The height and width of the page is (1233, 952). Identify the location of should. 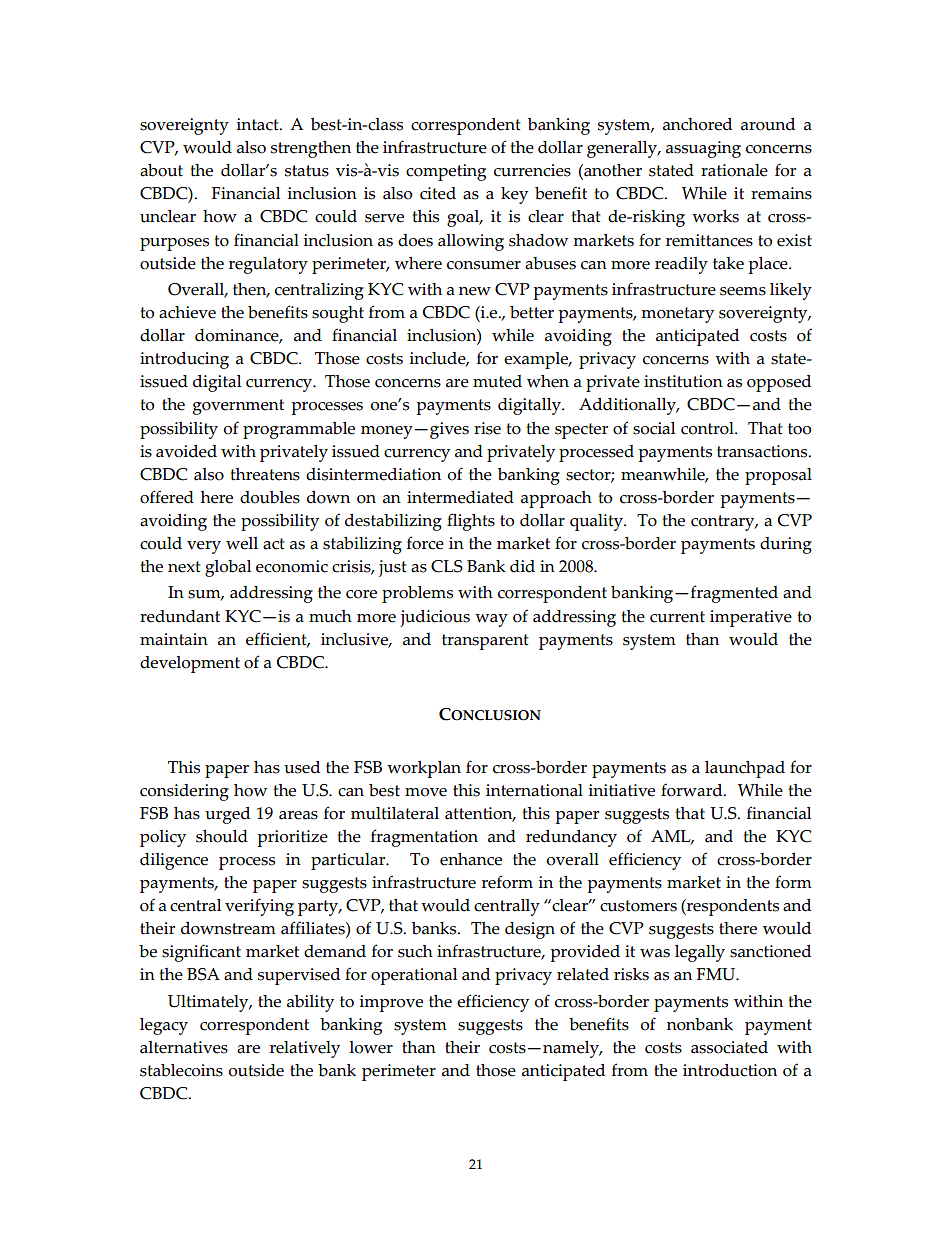
(222, 836).
